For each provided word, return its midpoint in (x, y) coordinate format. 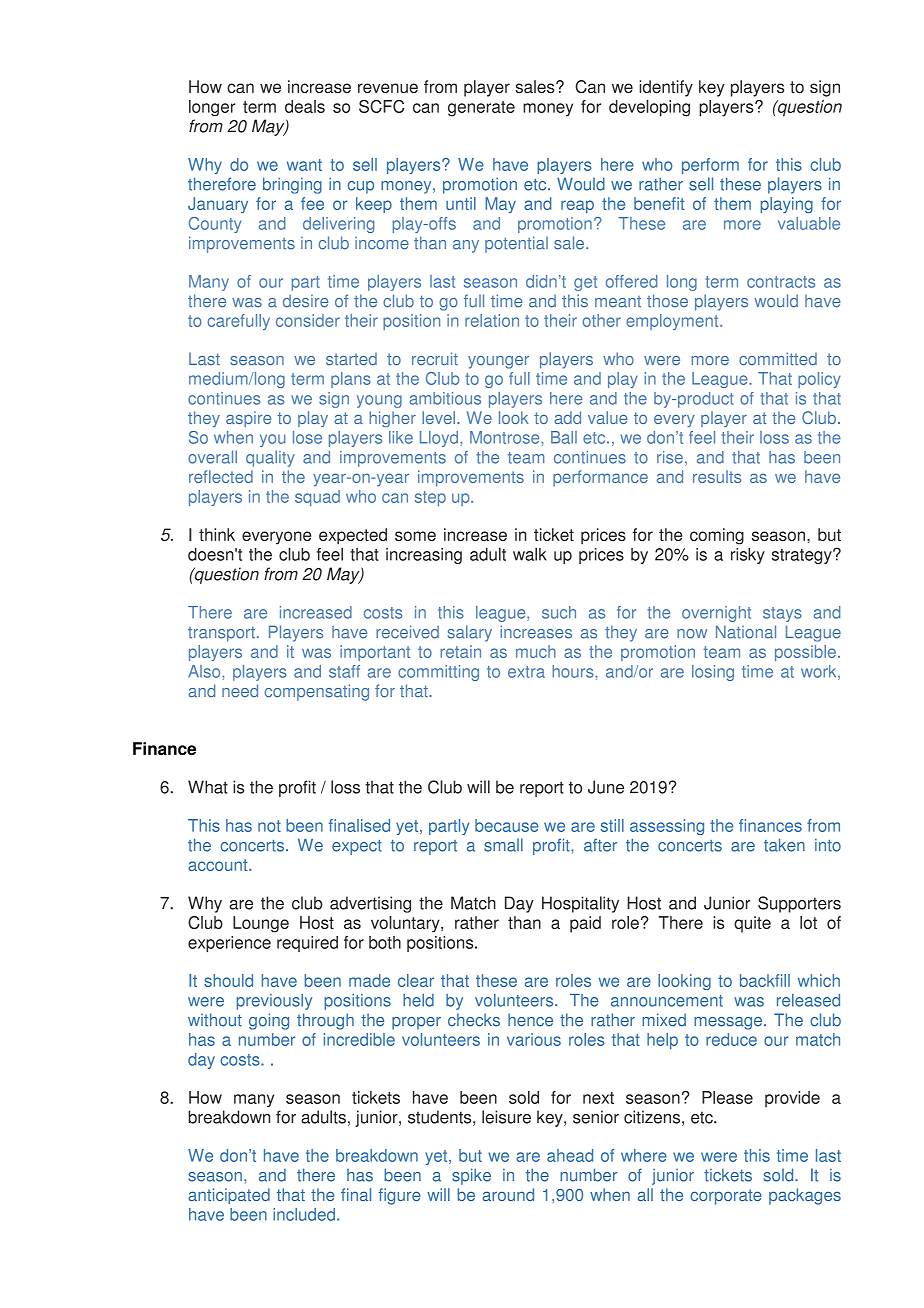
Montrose (506, 437)
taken (784, 845)
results (717, 476)
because (507, 825)
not (269, 826)
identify (666, 88)
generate (481, 109)
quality (270, 458)
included (304, 1214)
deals (305, 106)
